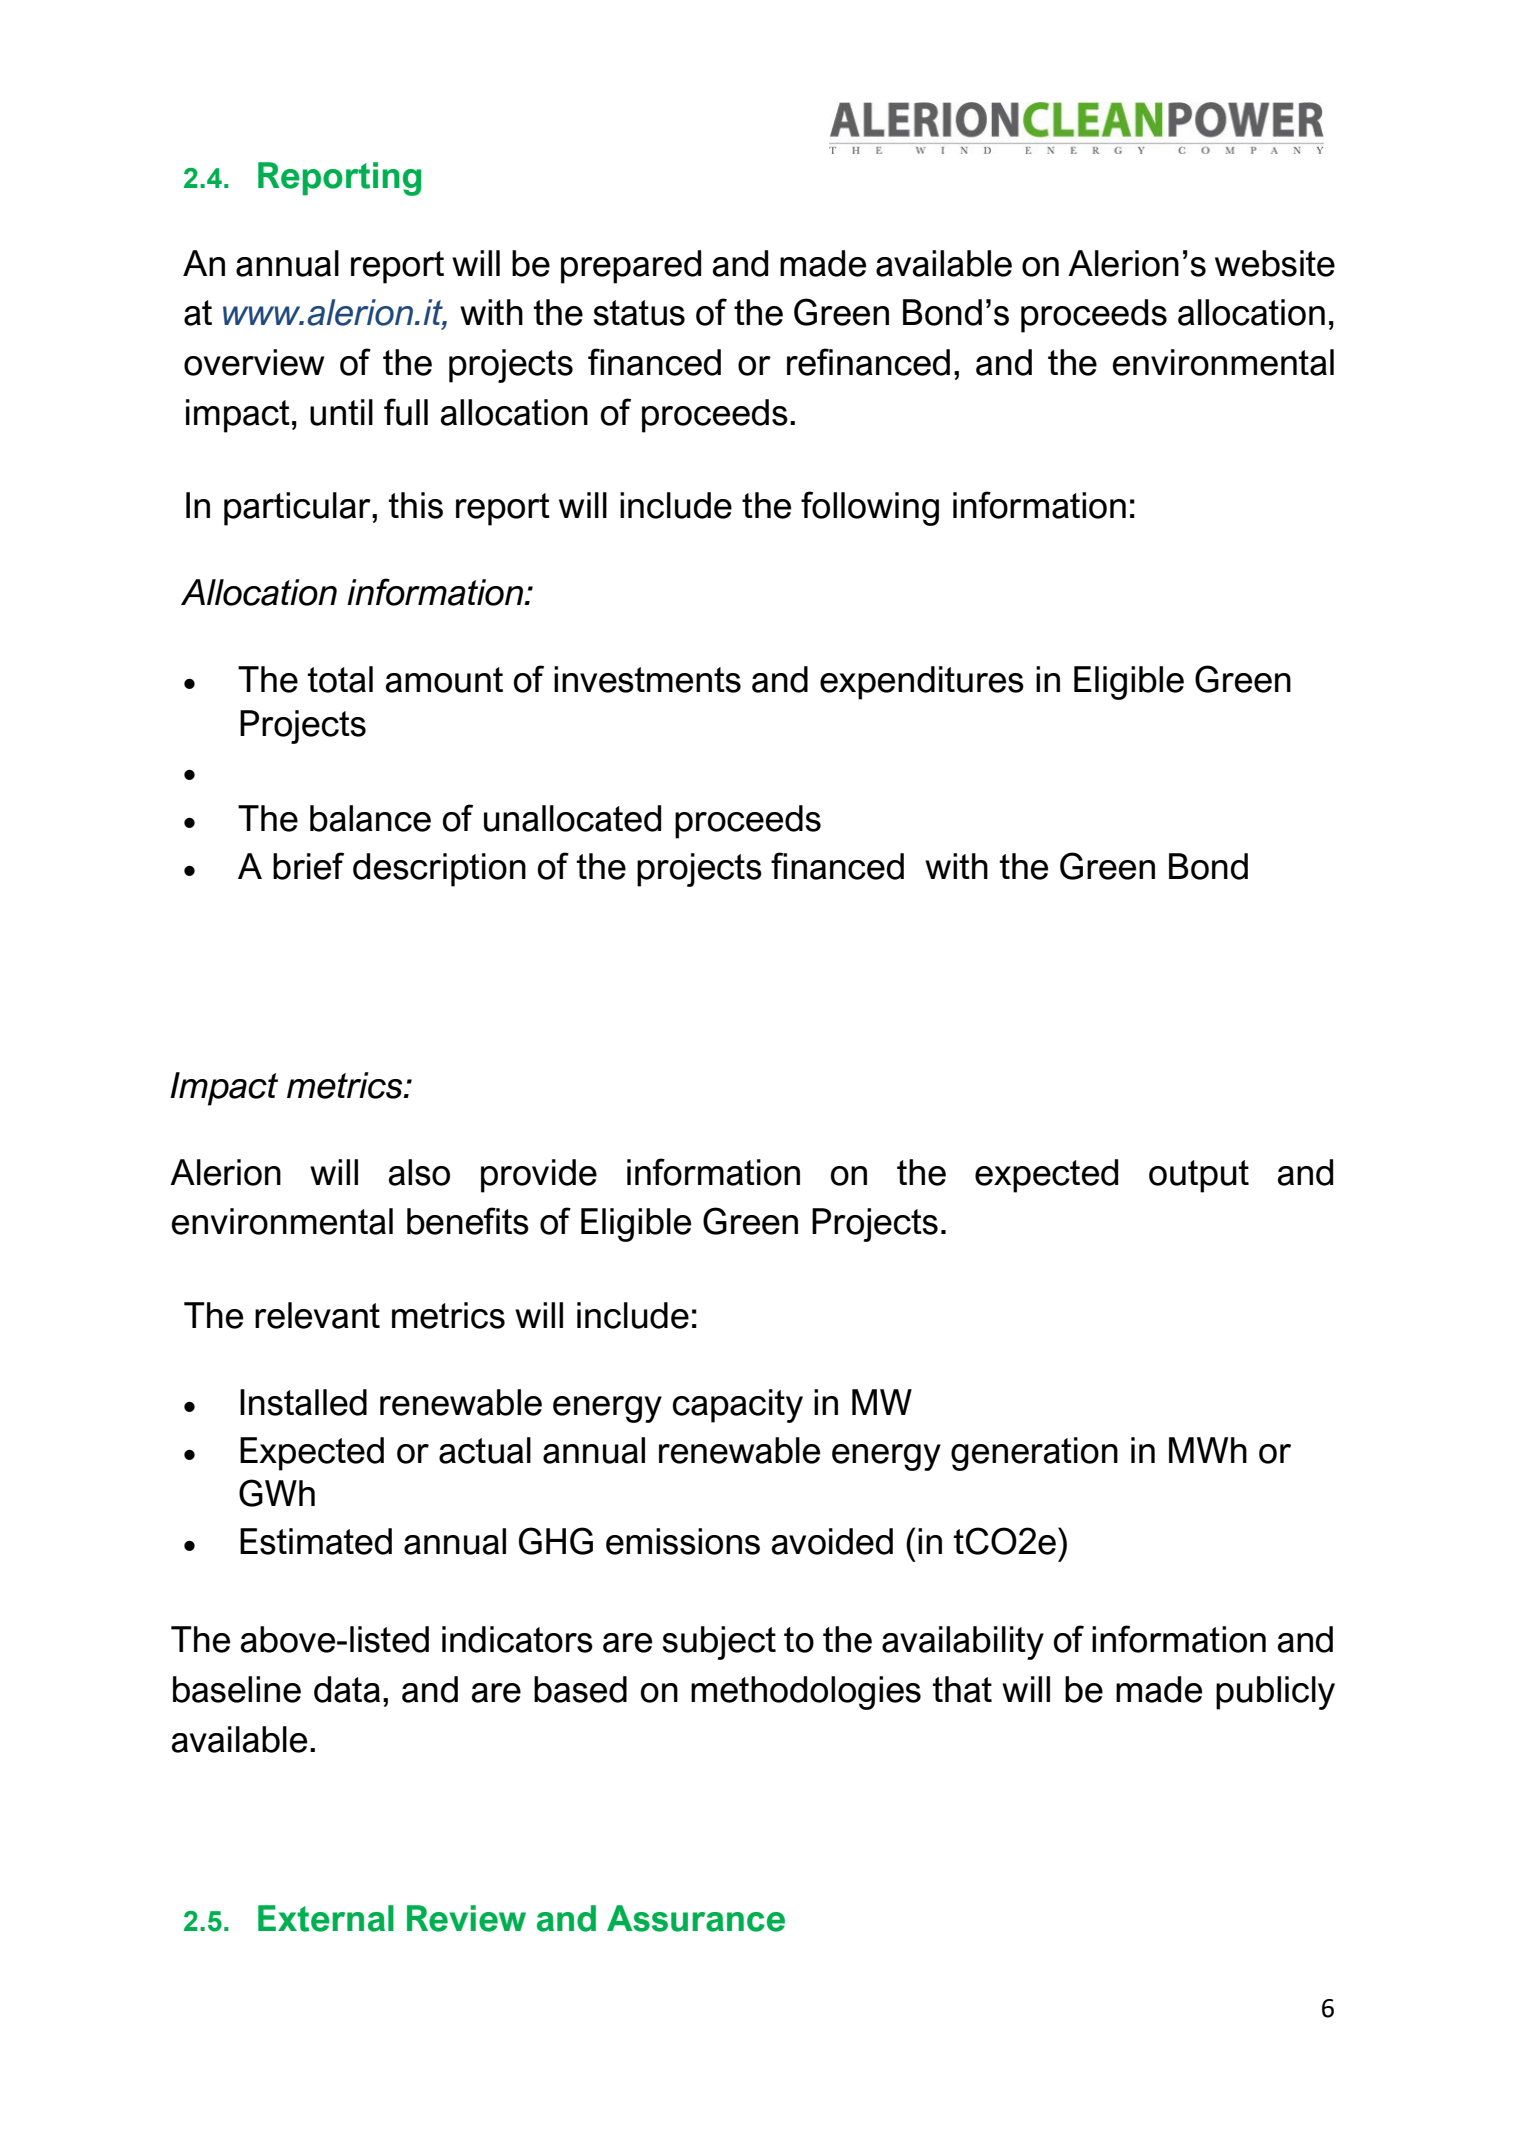  What do you see at coordinates (1034, 1454) in the screenshot?
I see `generation` at bounding box center [1034, 1454].
